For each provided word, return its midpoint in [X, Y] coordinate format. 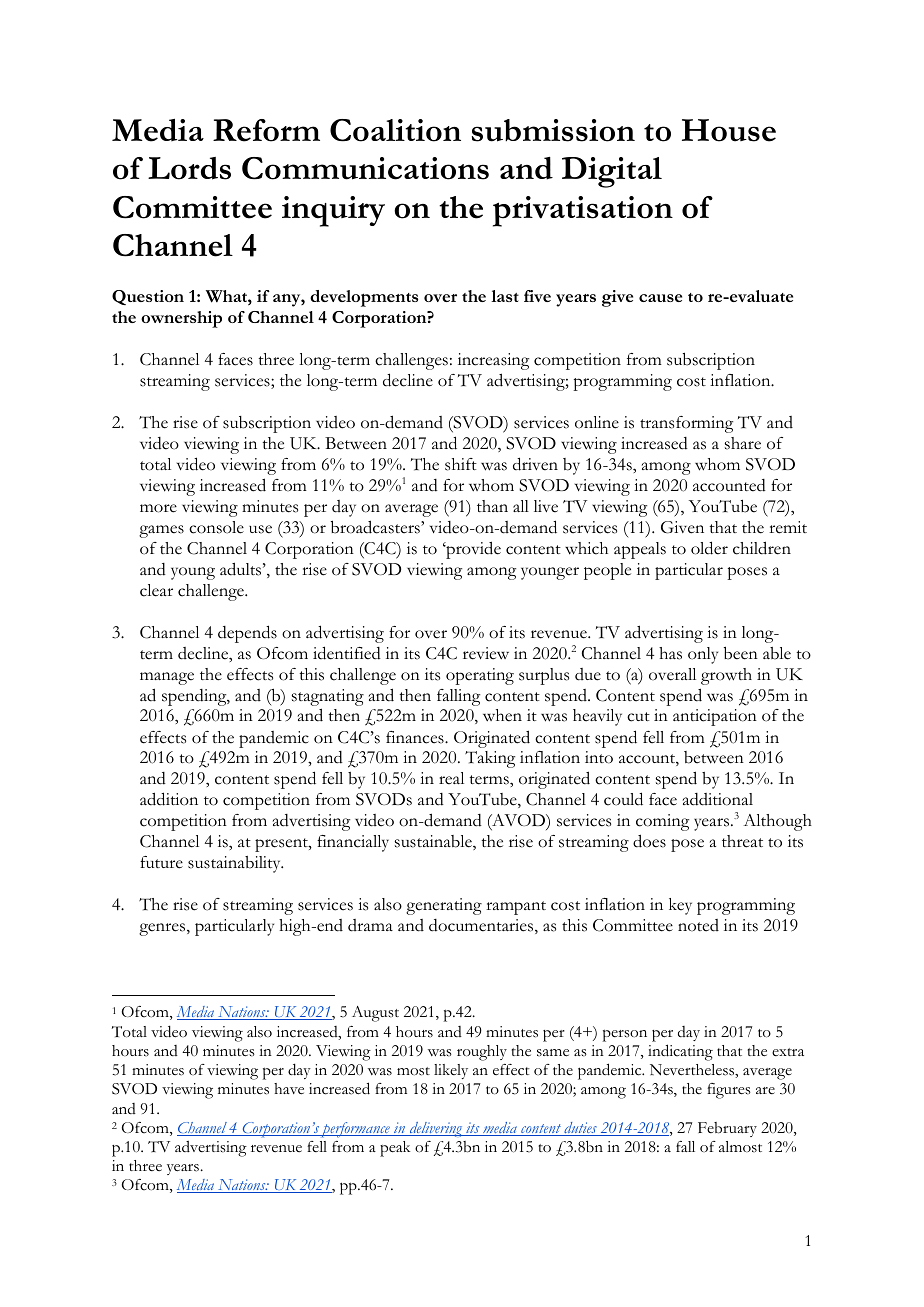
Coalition [395, 130]
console [216, 527]
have [289, 1089]
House [729, 130]
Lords [189, 168]
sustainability [235, 864]
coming [662, 822]
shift [461, 464]
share [743, 443]
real [451, 778]
